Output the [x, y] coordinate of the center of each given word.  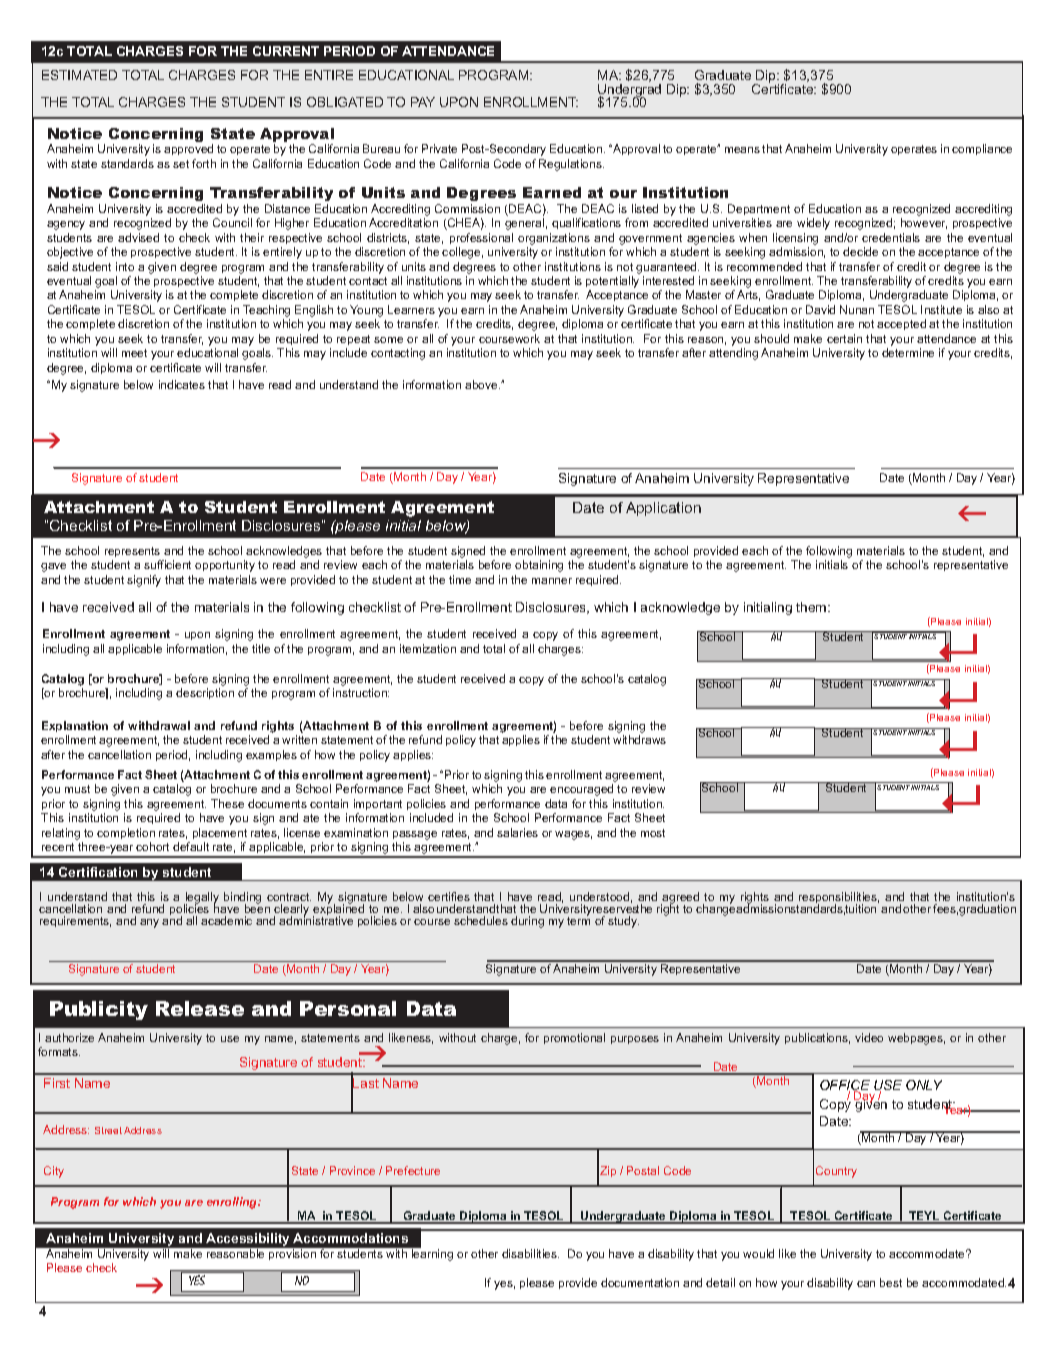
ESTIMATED [79, 75]
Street [108, 1130]
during [527, 922]
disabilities [530, 1253]
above [482, 384]
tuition [860, 909]
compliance [982, 149]
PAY [423, 102]
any [149, 923]
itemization [428, 648]
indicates [182, 384]
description [205, 693]
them [812, 607]
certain [844, 338]
